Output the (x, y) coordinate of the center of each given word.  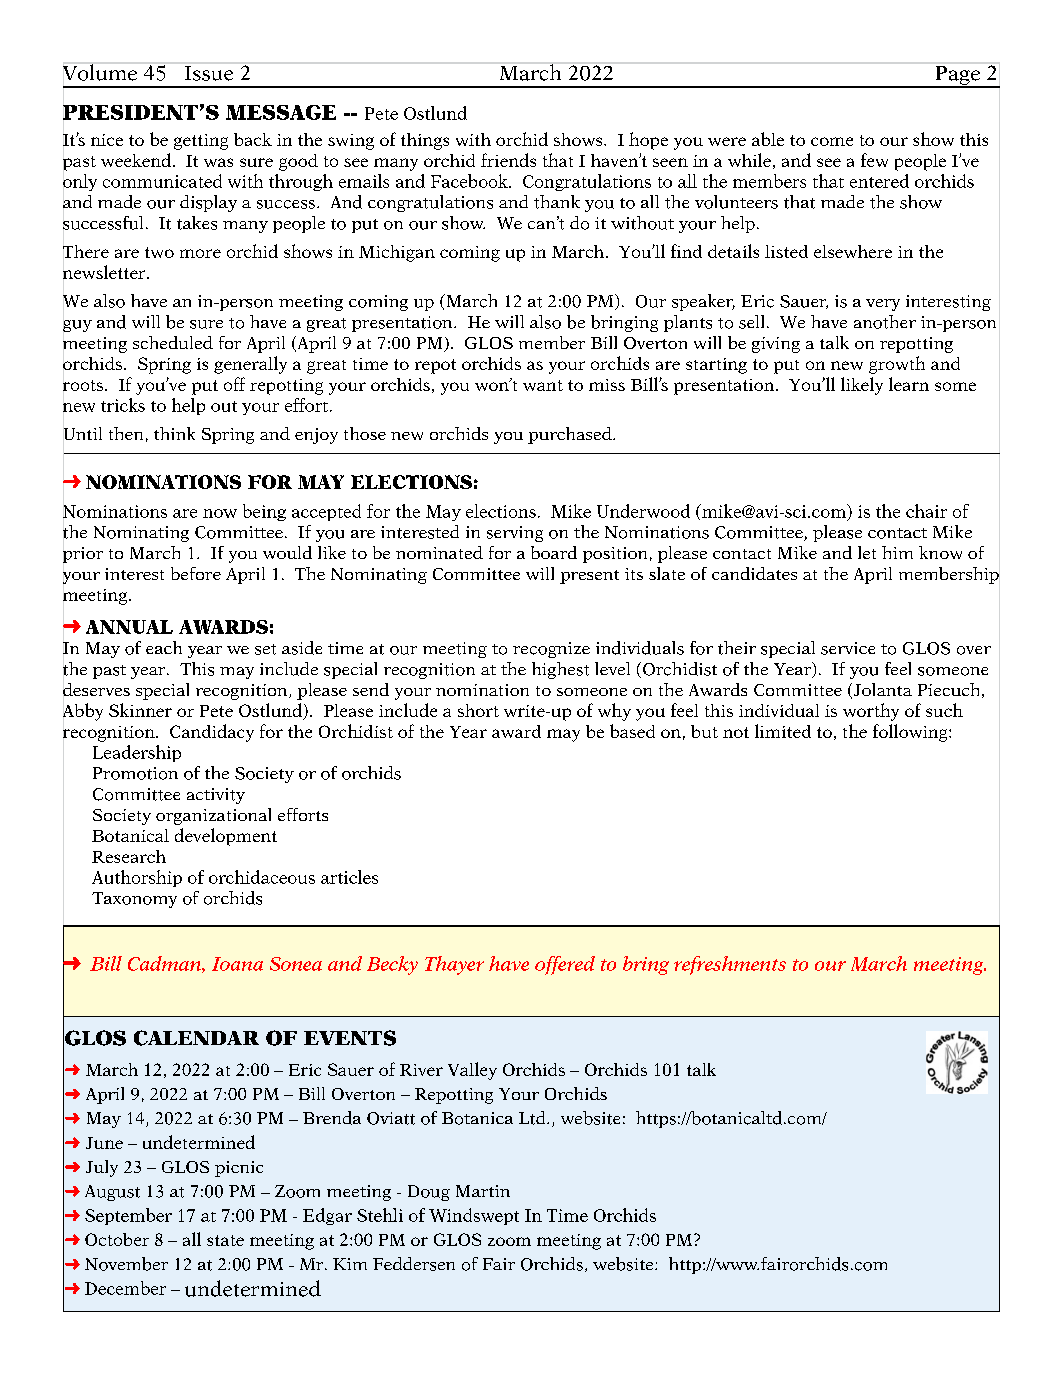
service (848, 648)
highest (560, 670)
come (832, 141)
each (164, 647)
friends (508, 160)
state (225, 1240)
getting (201, 142)
